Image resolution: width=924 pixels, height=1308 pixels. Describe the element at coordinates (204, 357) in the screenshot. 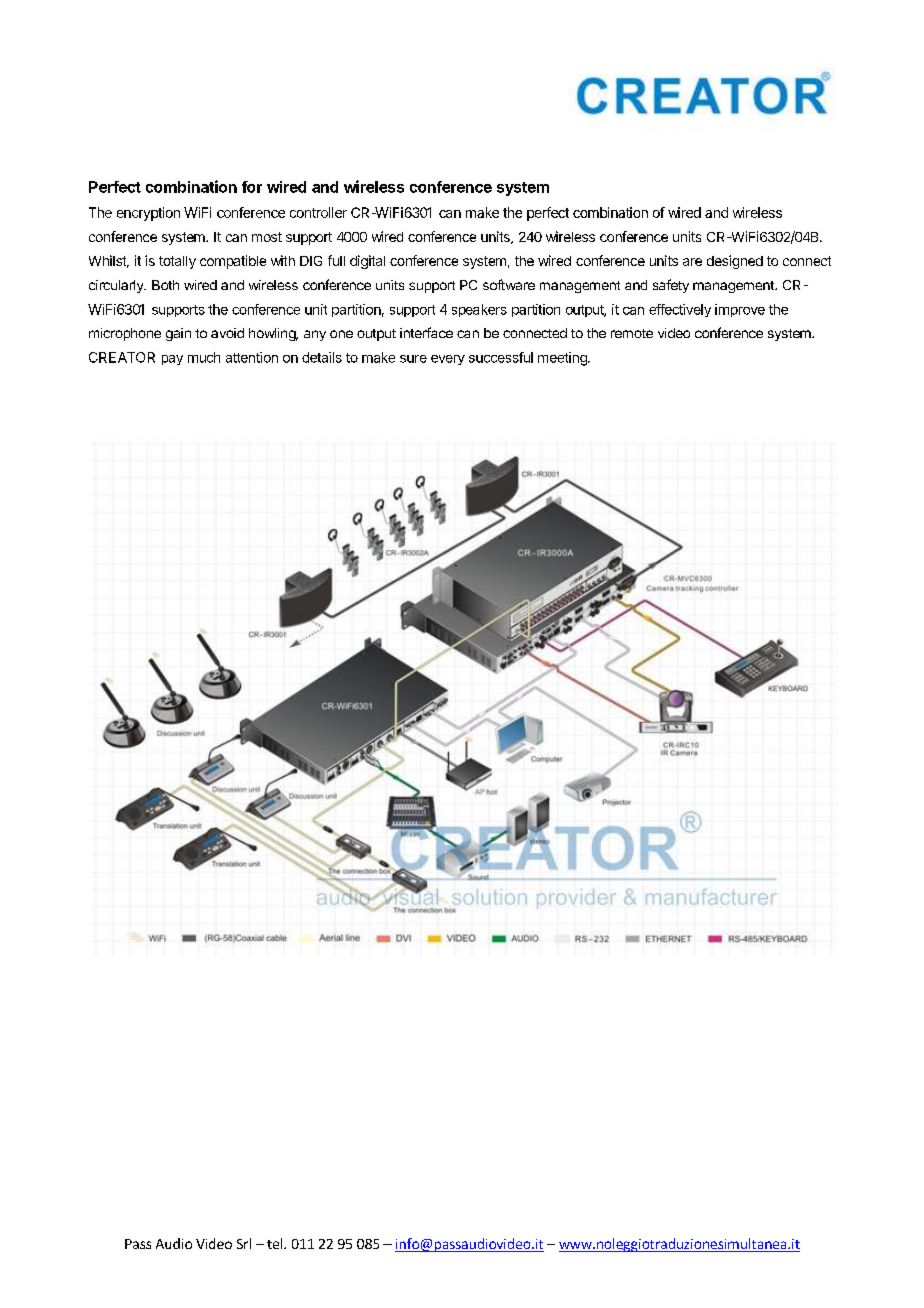

I see `much` at that location.
